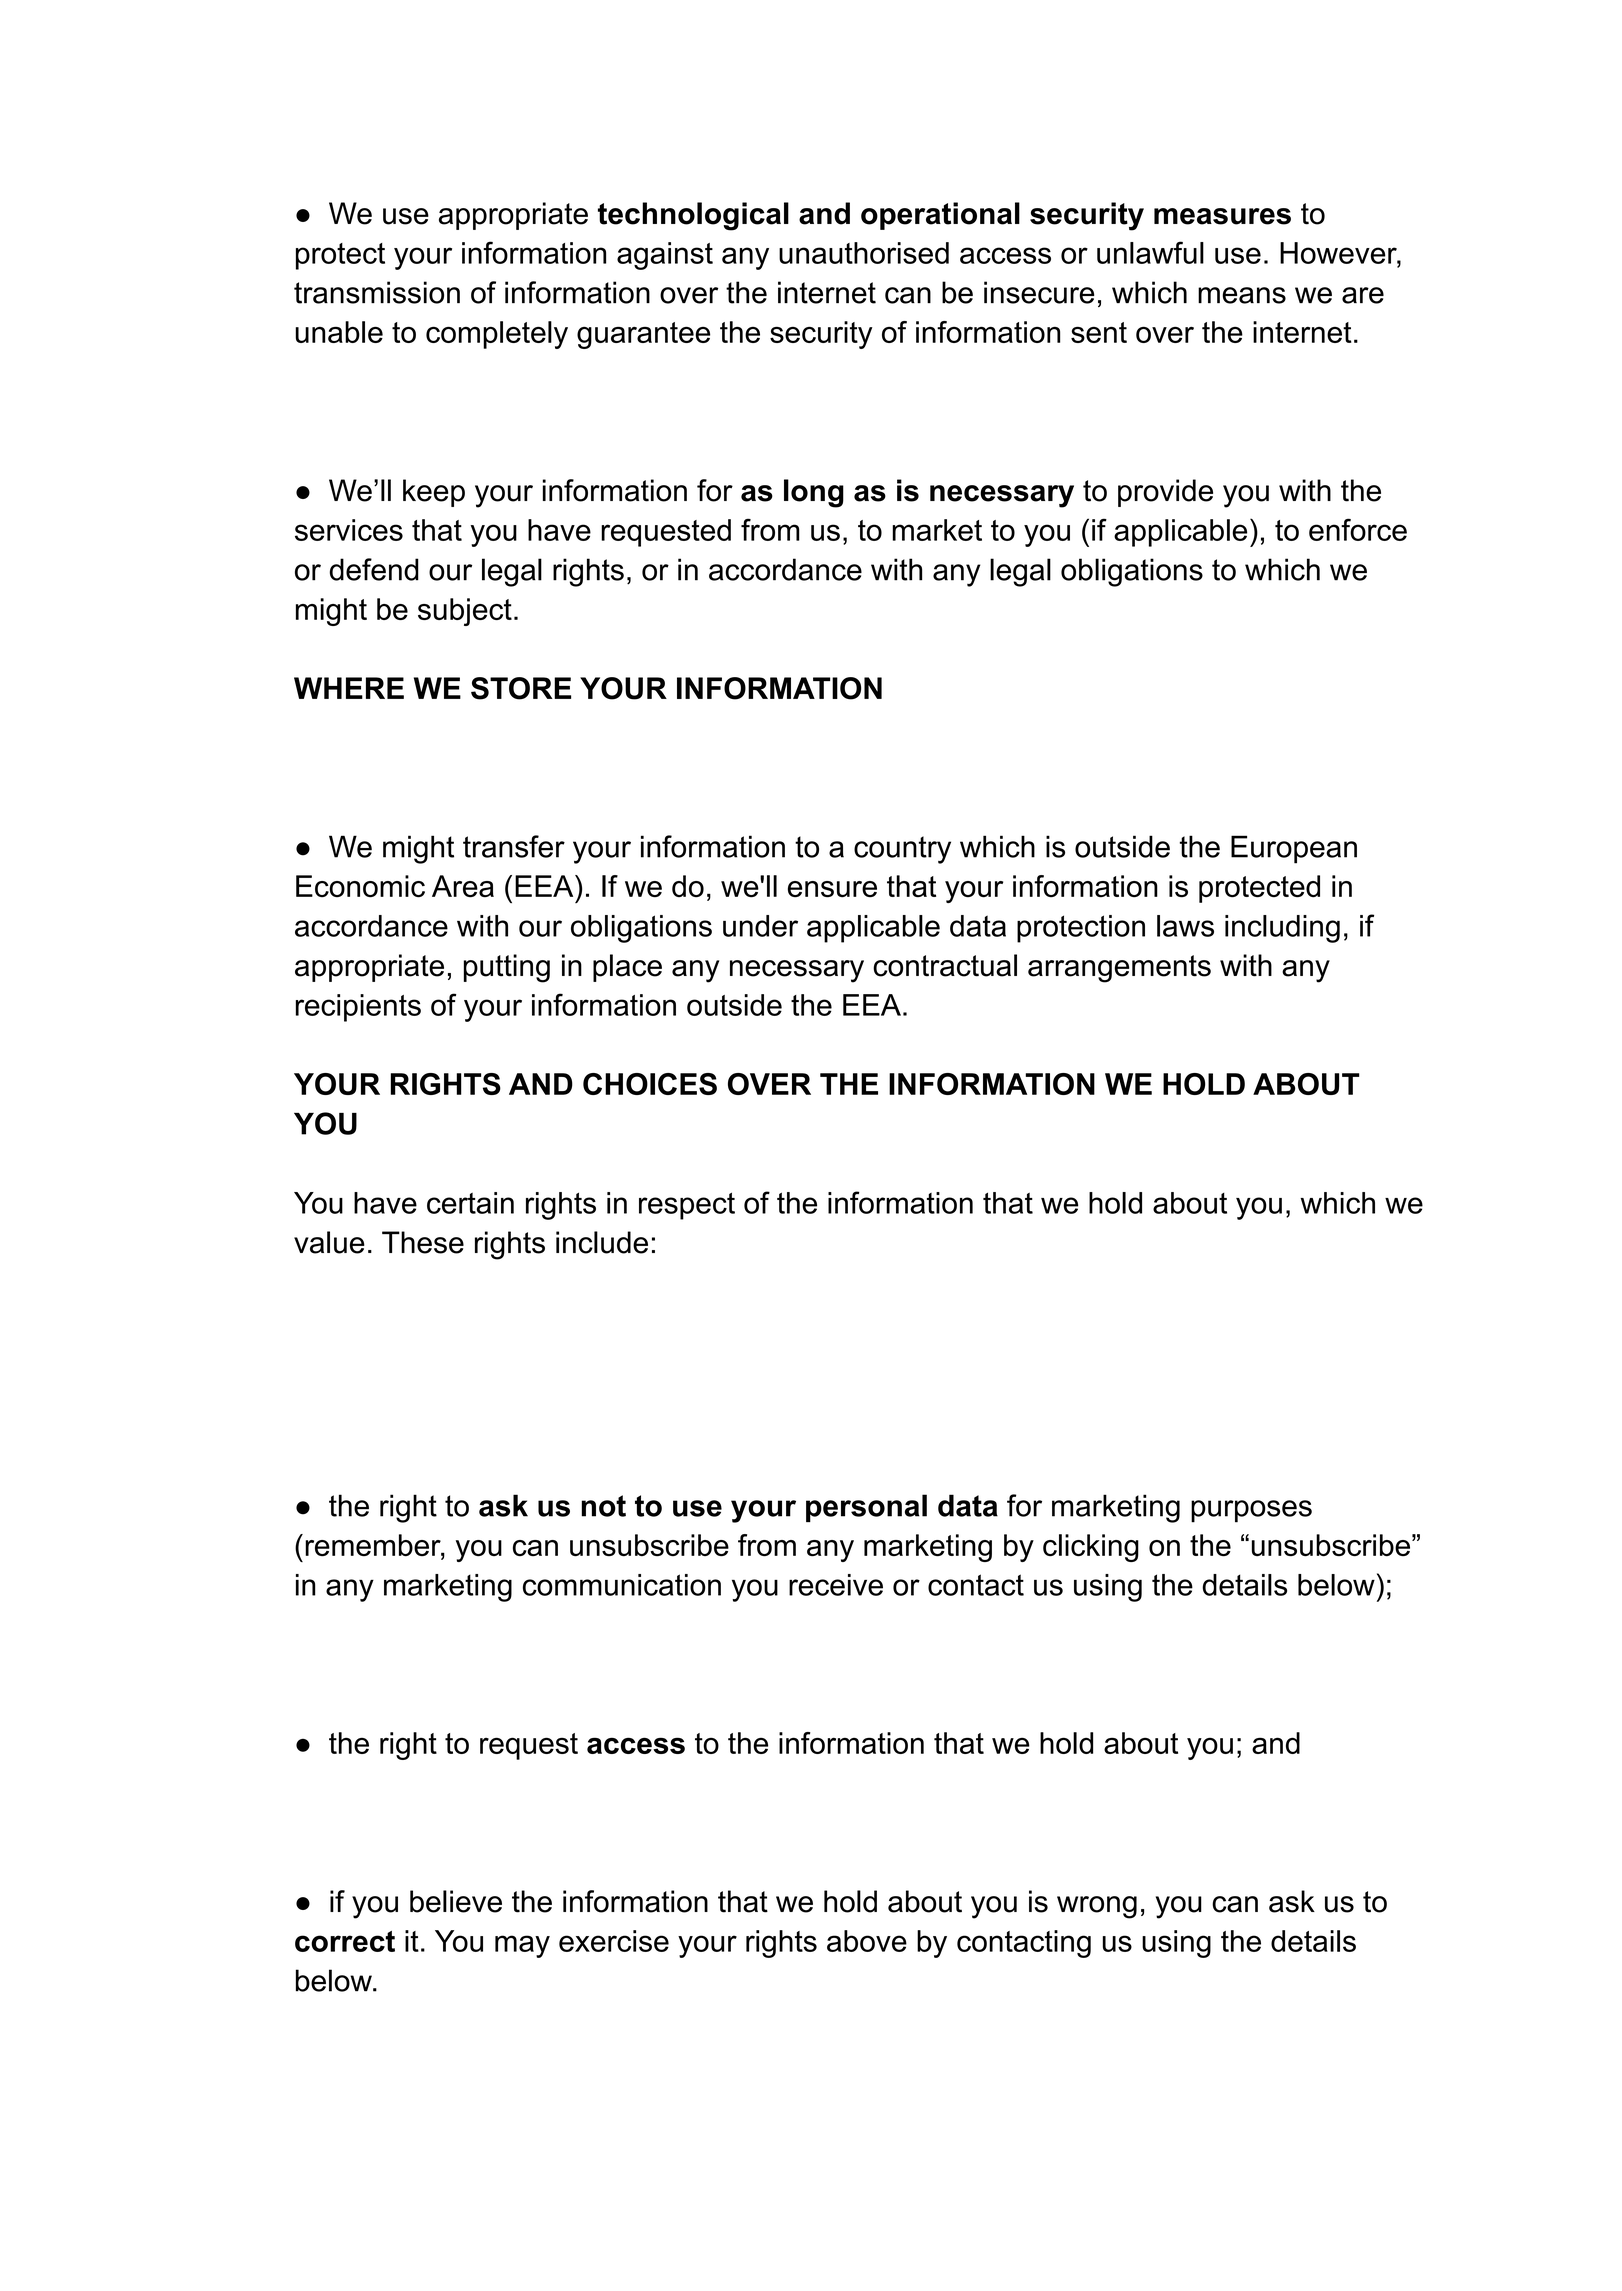 The image size is (1622, 2291). Describe the element at coordinates (867, 1941) in the screenshot. I see `above` at that location.
